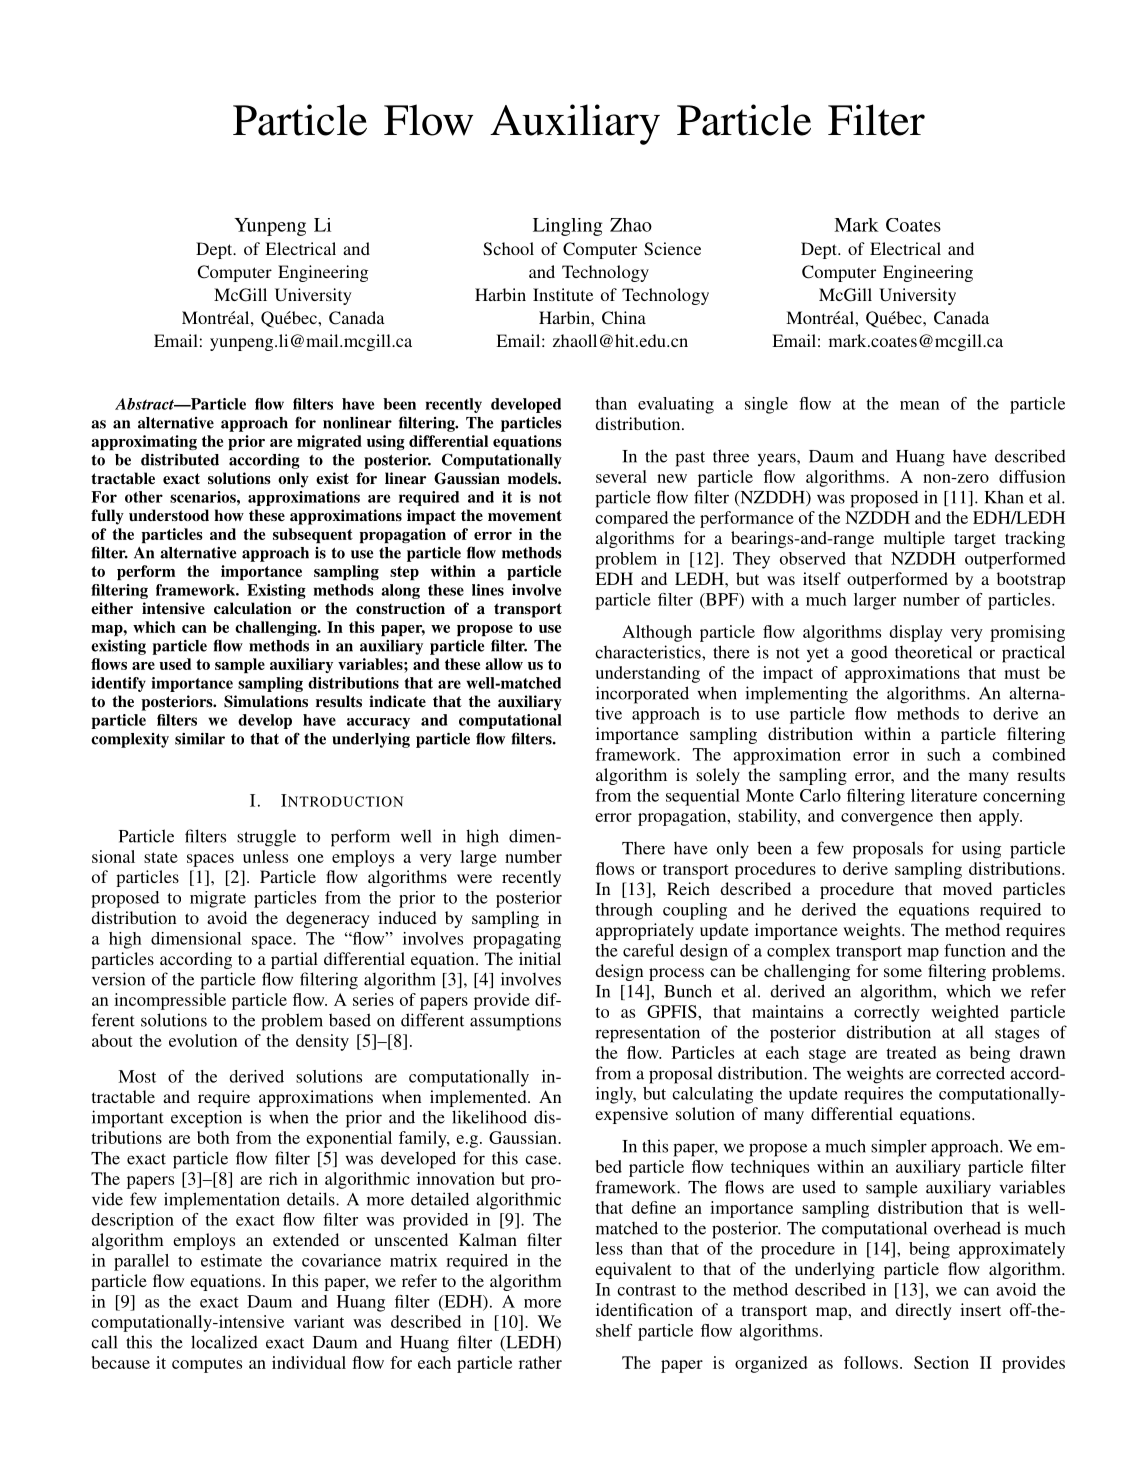 The image size is (1142, 1478). I want to click on Institute, so click(563, 294).
